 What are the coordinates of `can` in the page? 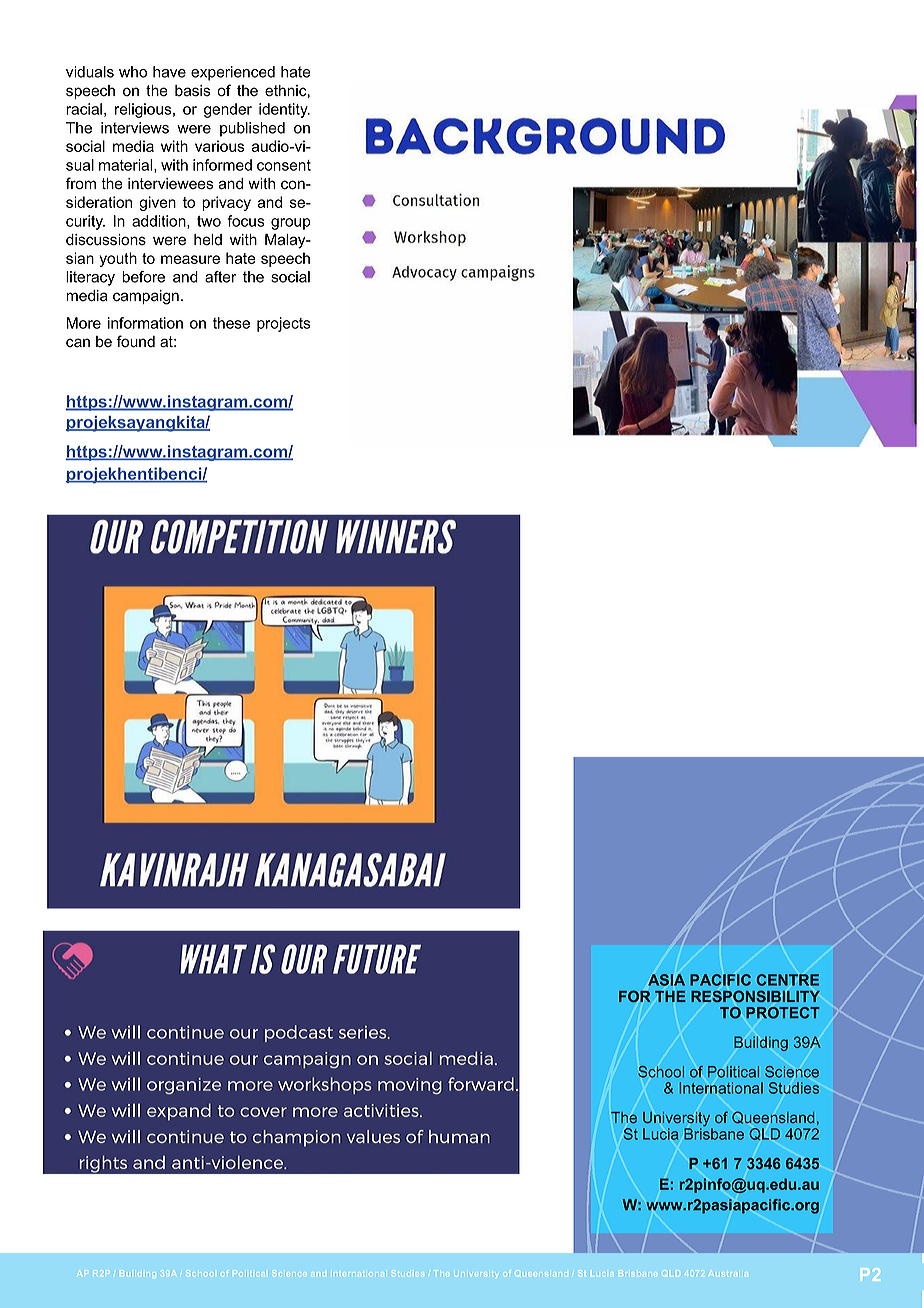 It's located at (78, 343).
